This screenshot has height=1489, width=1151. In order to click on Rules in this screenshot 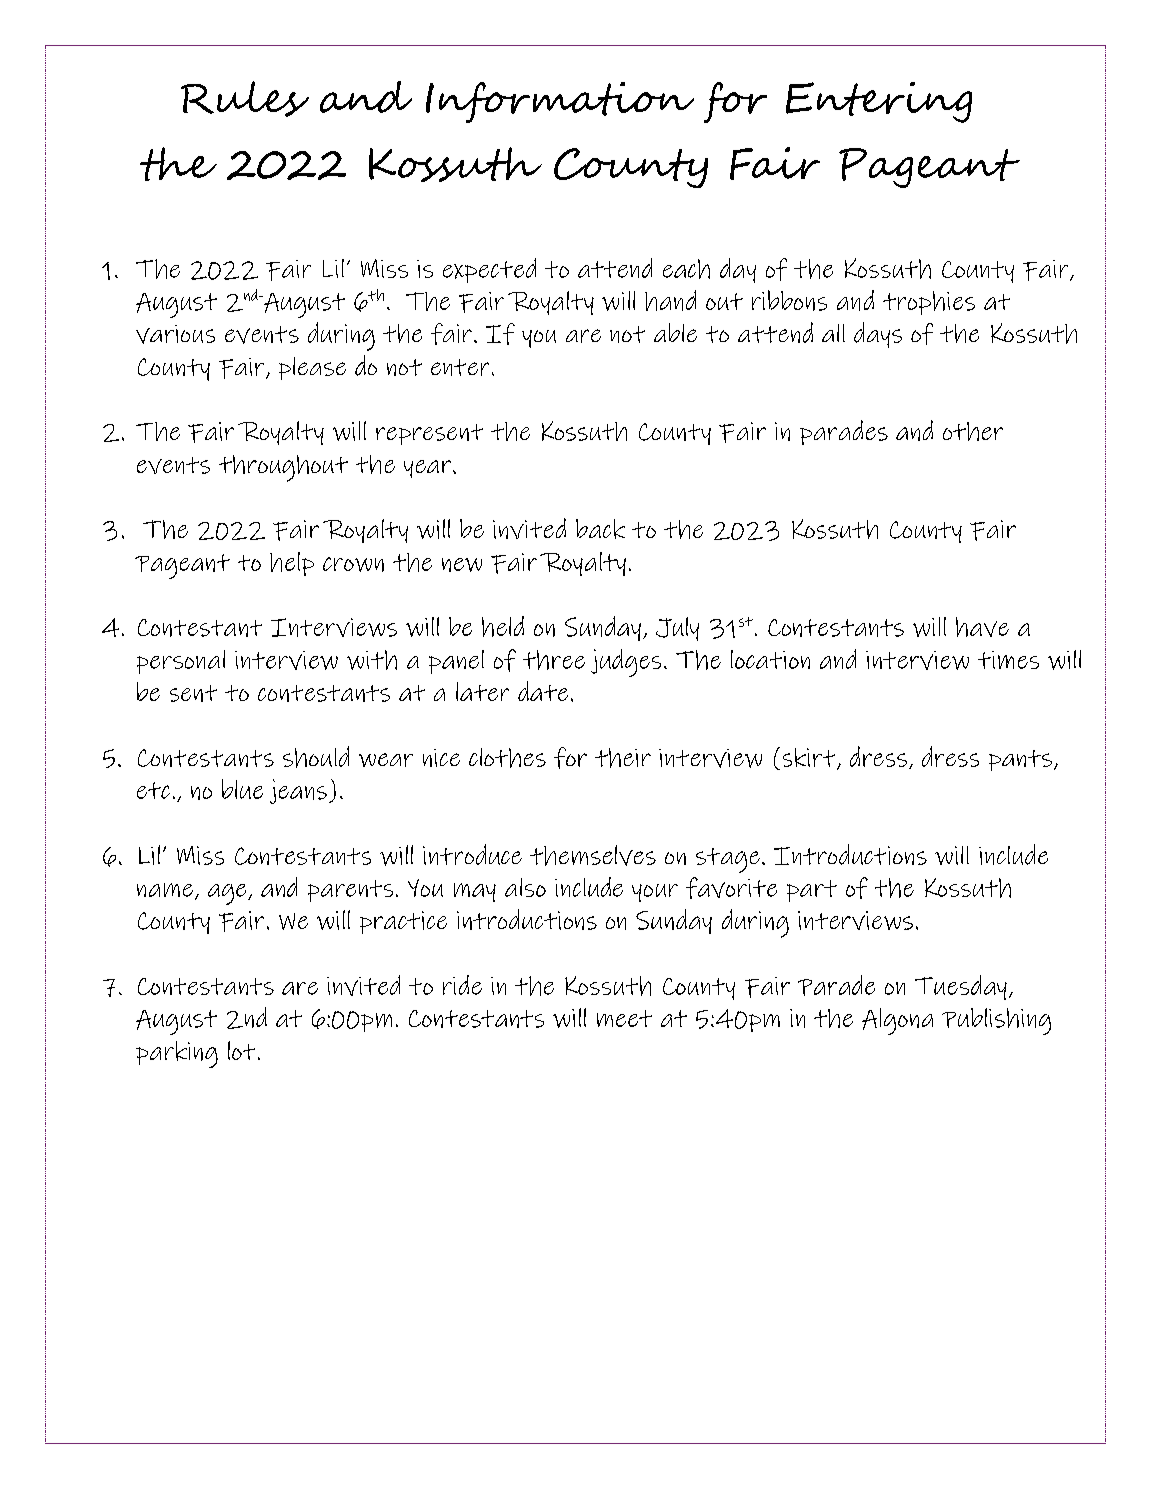, I will do `click(245, 99)`.
